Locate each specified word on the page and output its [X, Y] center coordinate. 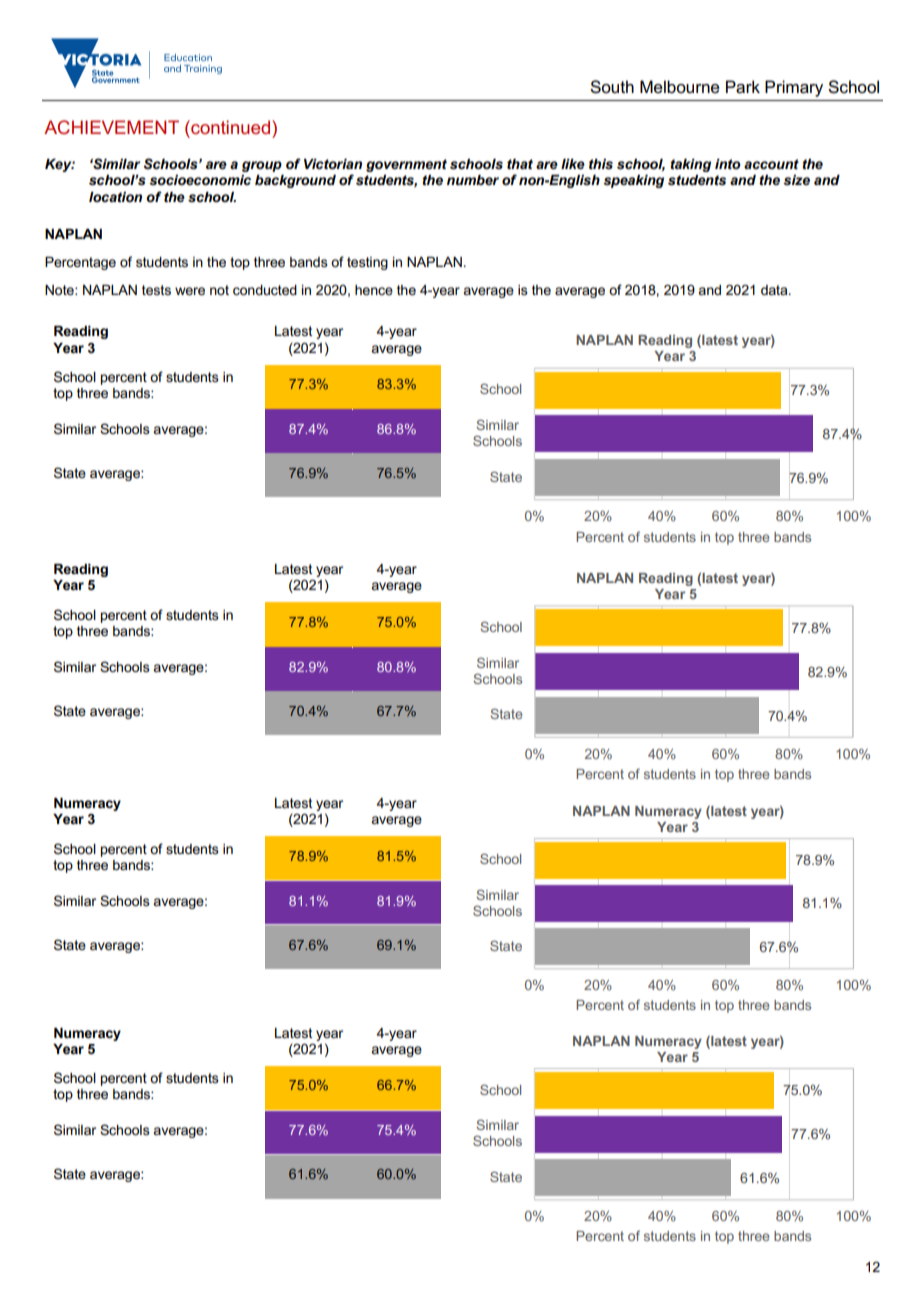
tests [156, 290]
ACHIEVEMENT [111, 127]
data [775, 290]
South [612, 87]
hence [374, 290]
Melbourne [680, 87]
